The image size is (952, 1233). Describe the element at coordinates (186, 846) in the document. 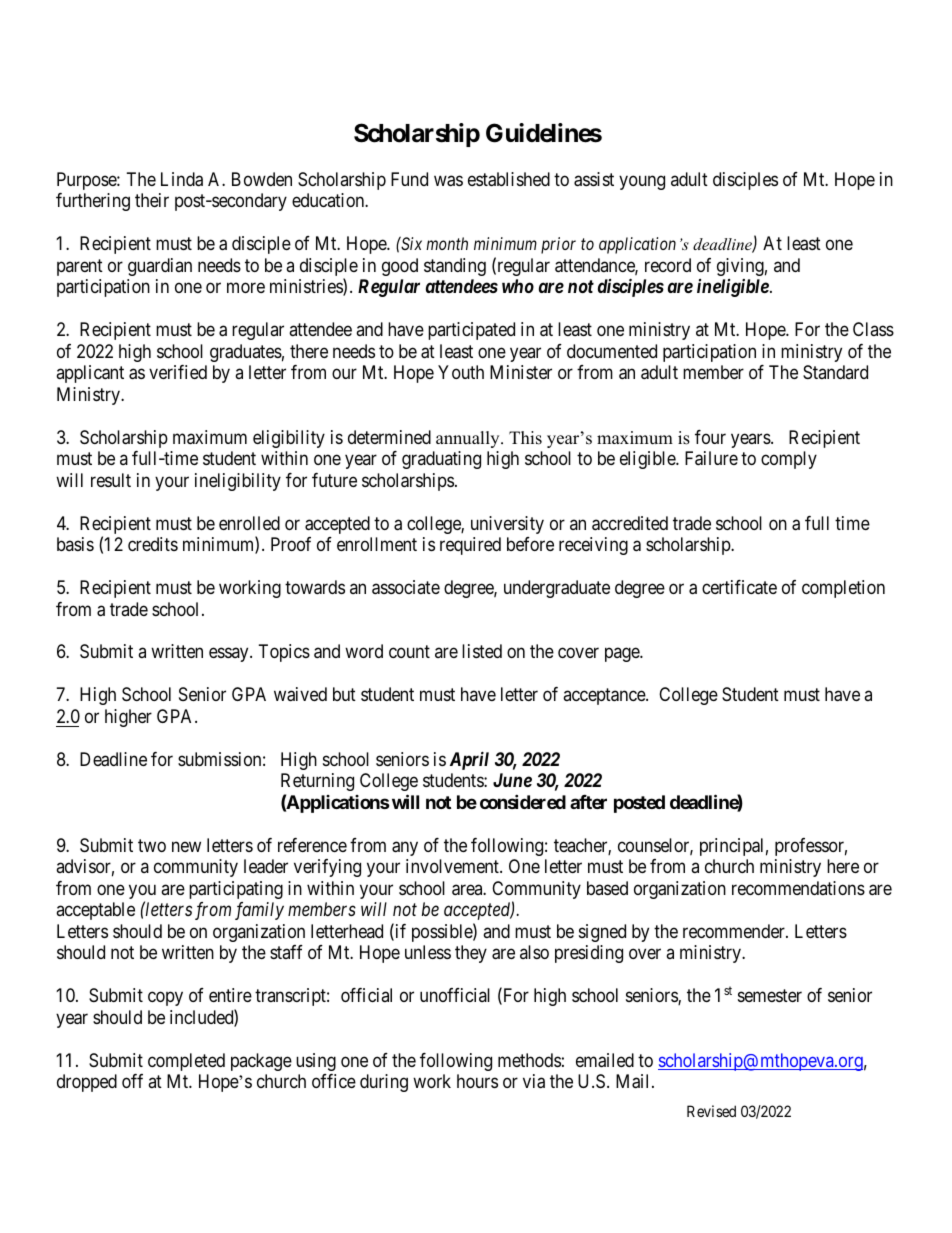

I see `new` at that location.
